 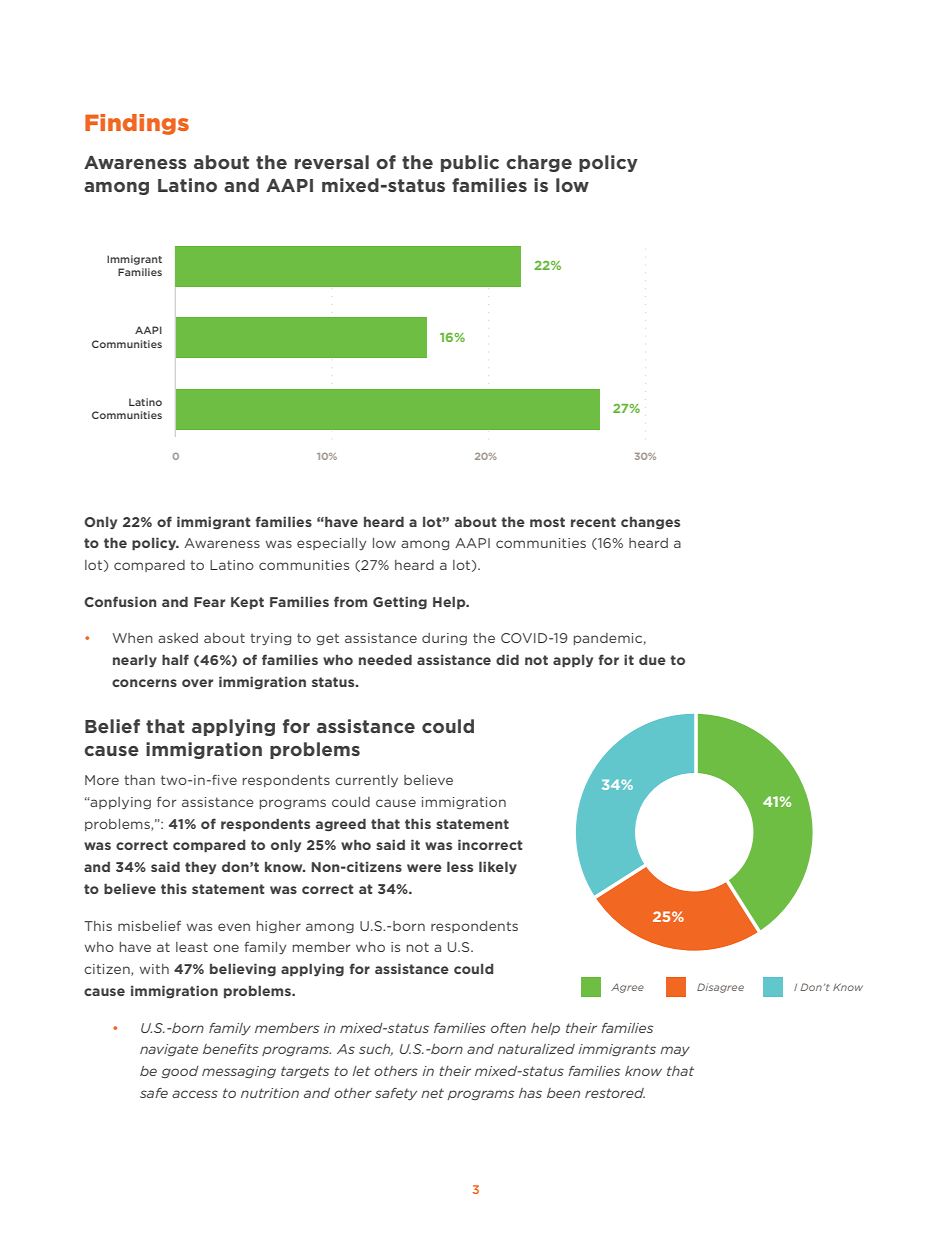 I want to click on Findings, so click(x=137, y=124).
